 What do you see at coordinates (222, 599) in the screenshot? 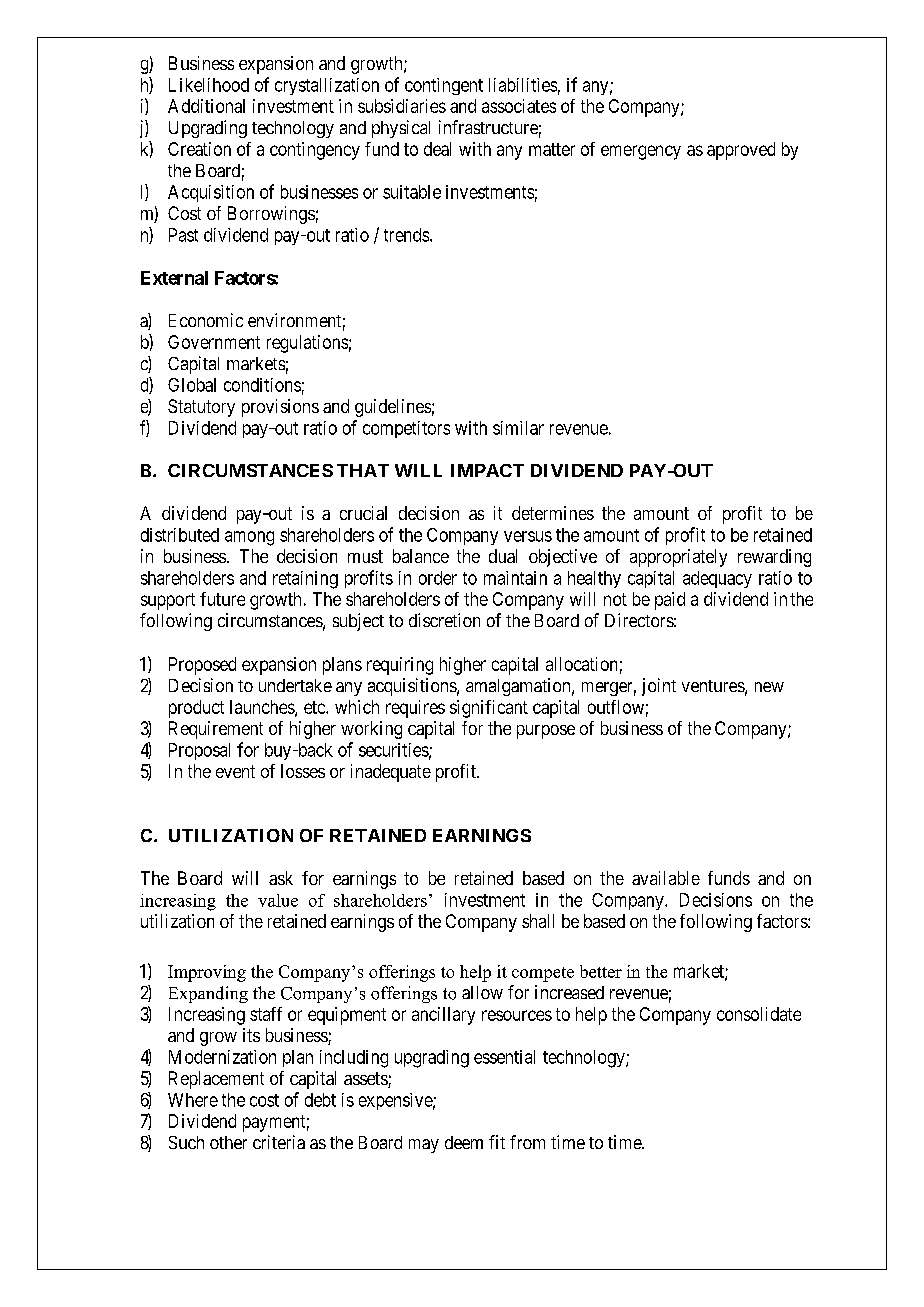
I see `future` at bounding box center [222, 599].
